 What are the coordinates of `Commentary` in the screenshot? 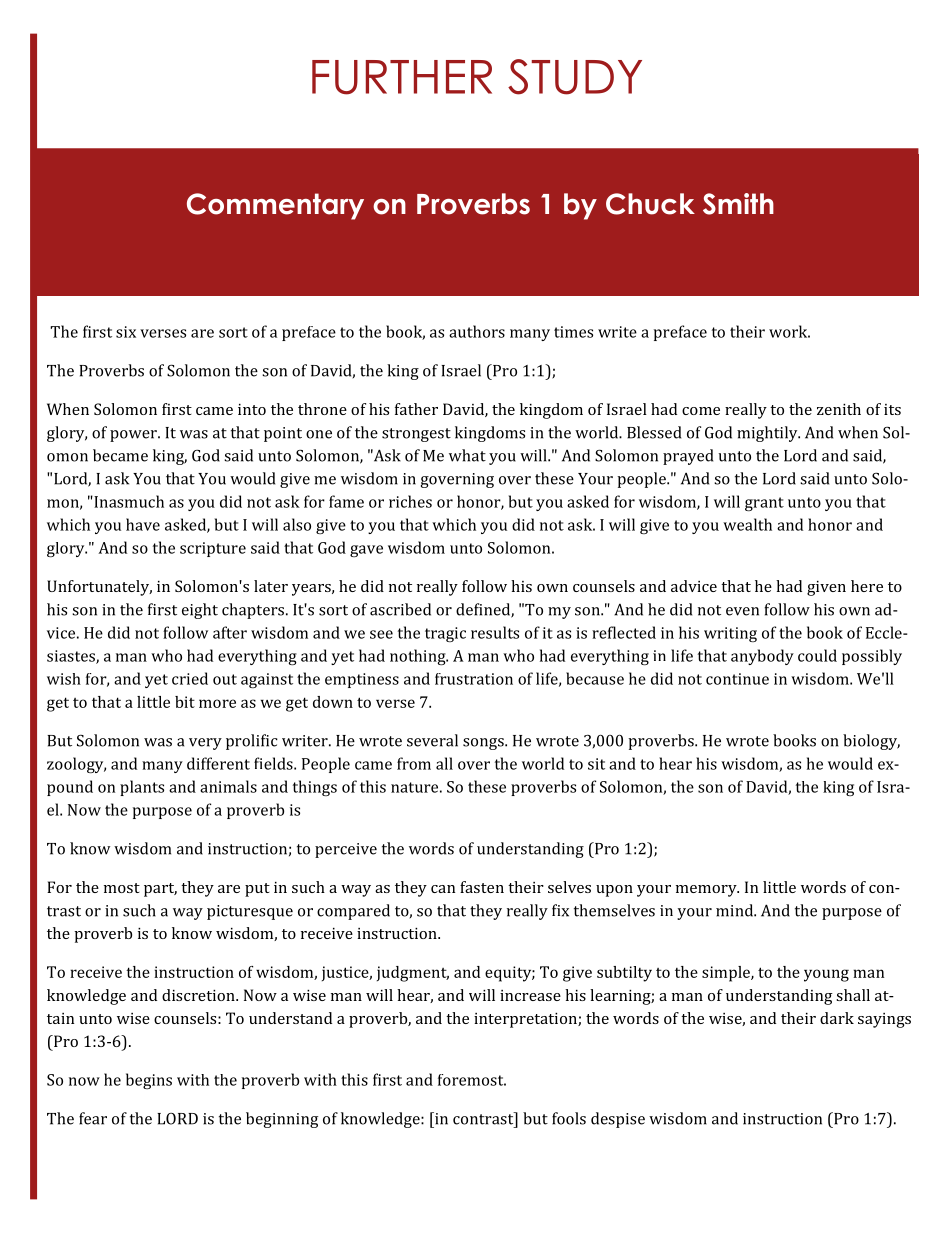 It's located at (275, 206).
